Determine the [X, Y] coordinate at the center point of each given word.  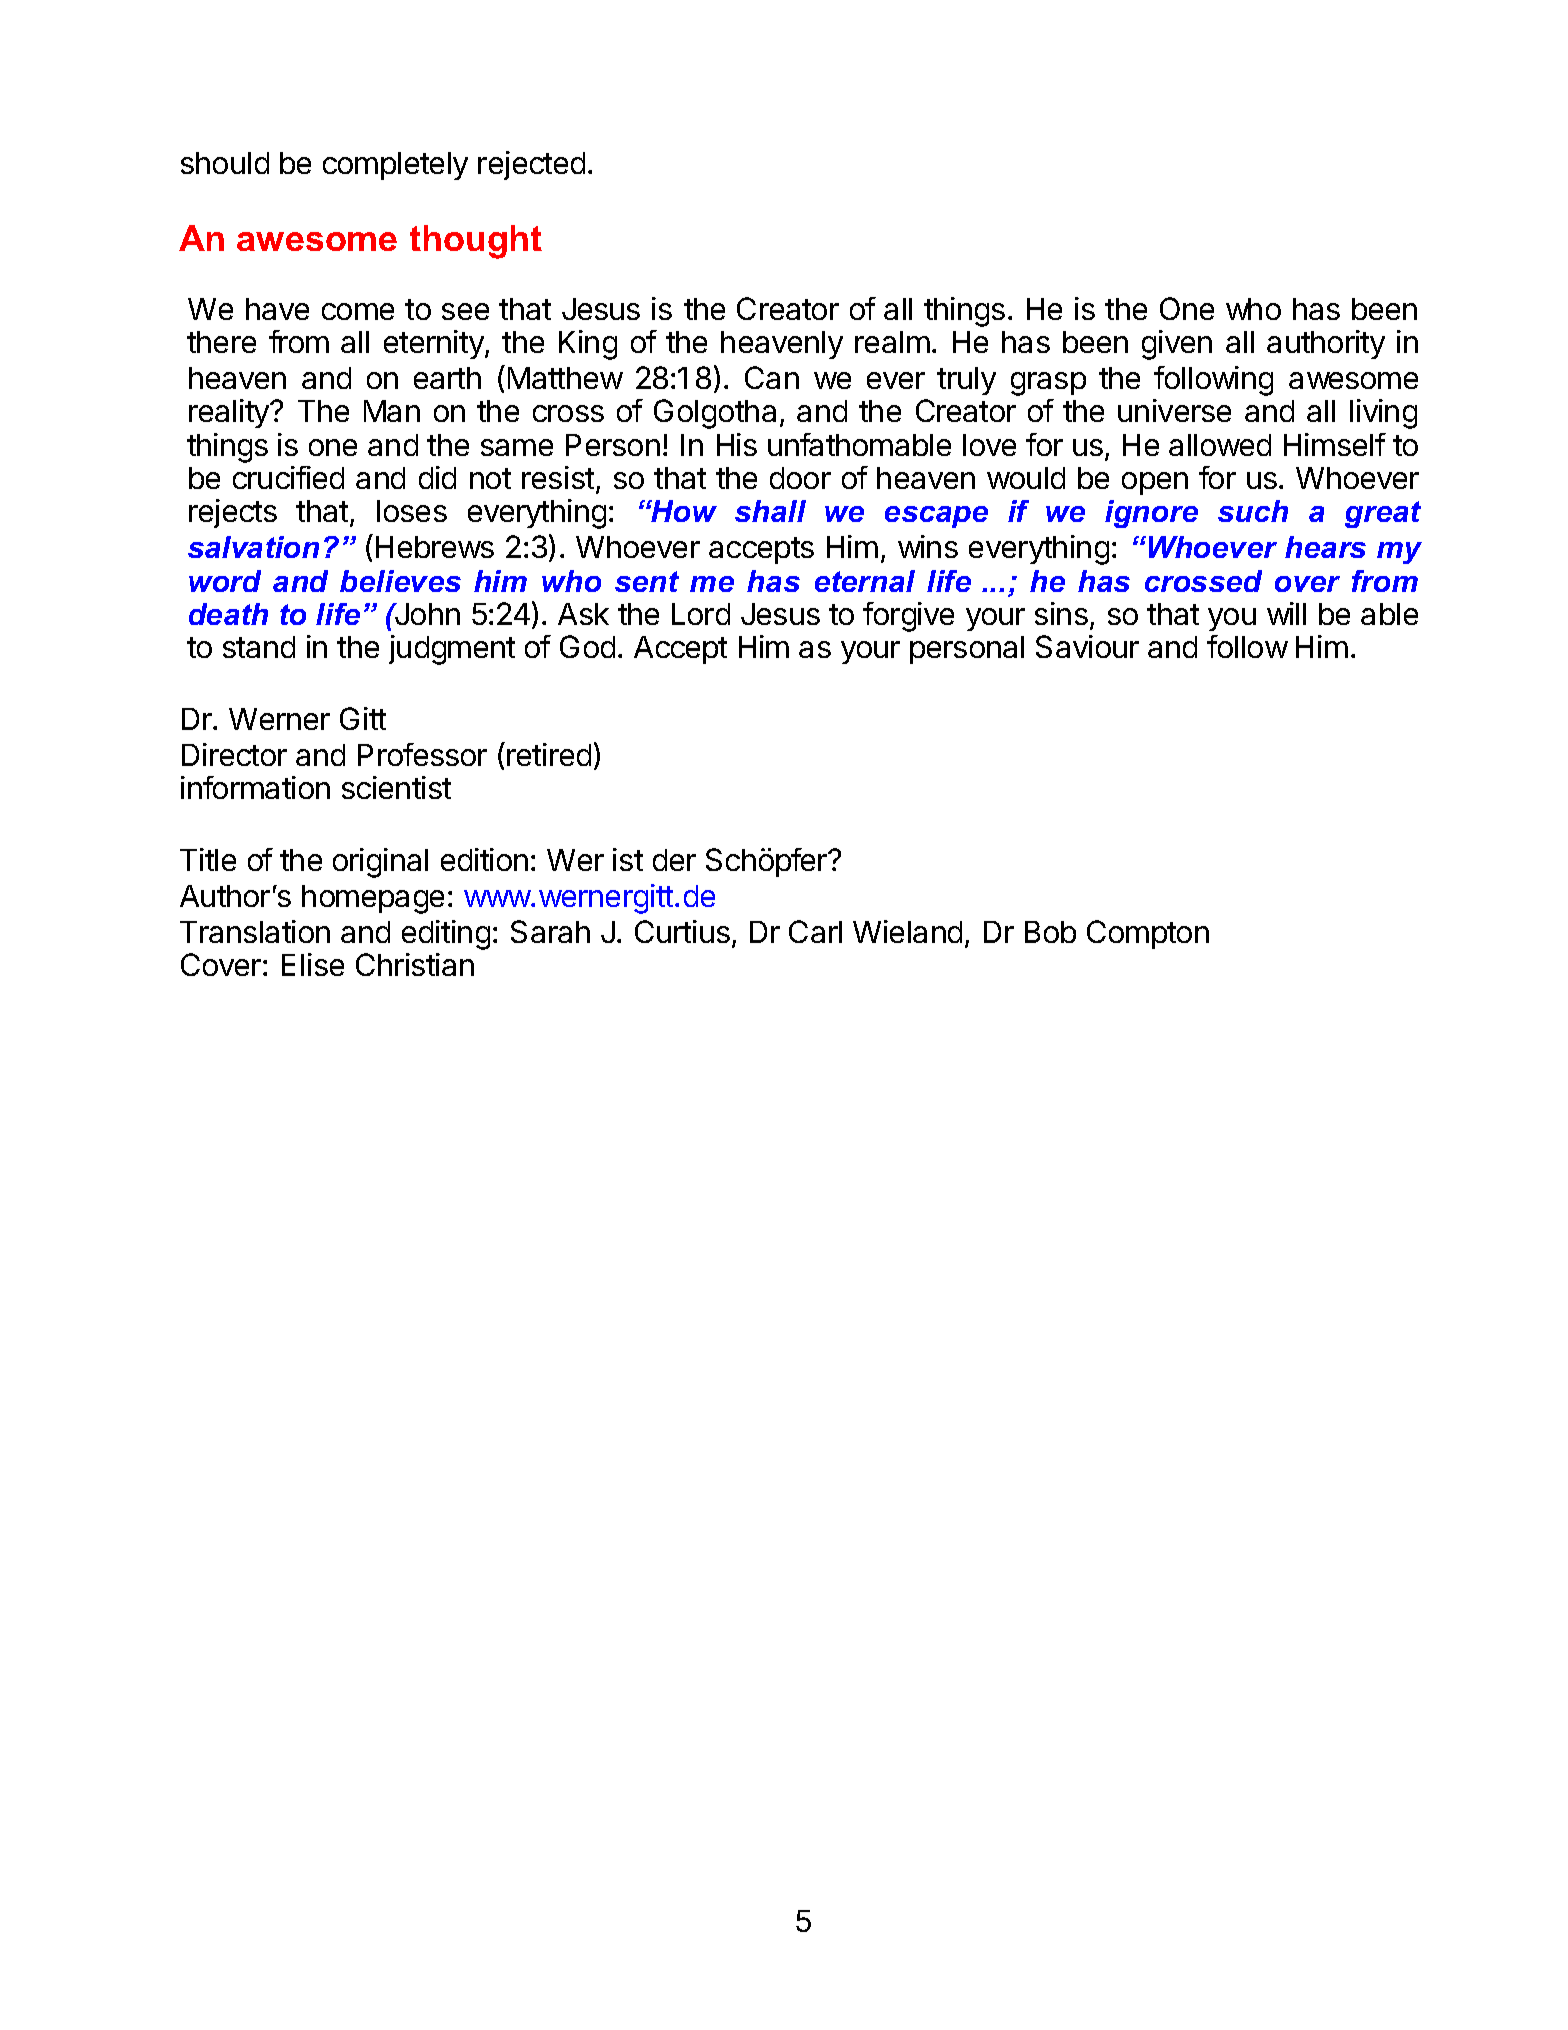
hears [1325, 547]
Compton [1148, 934]
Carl [815, 931]
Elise [313, 964]
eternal [865, 581]
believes [400, 581]
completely [395, 166]
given [1177, 345]
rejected [531, 165]
